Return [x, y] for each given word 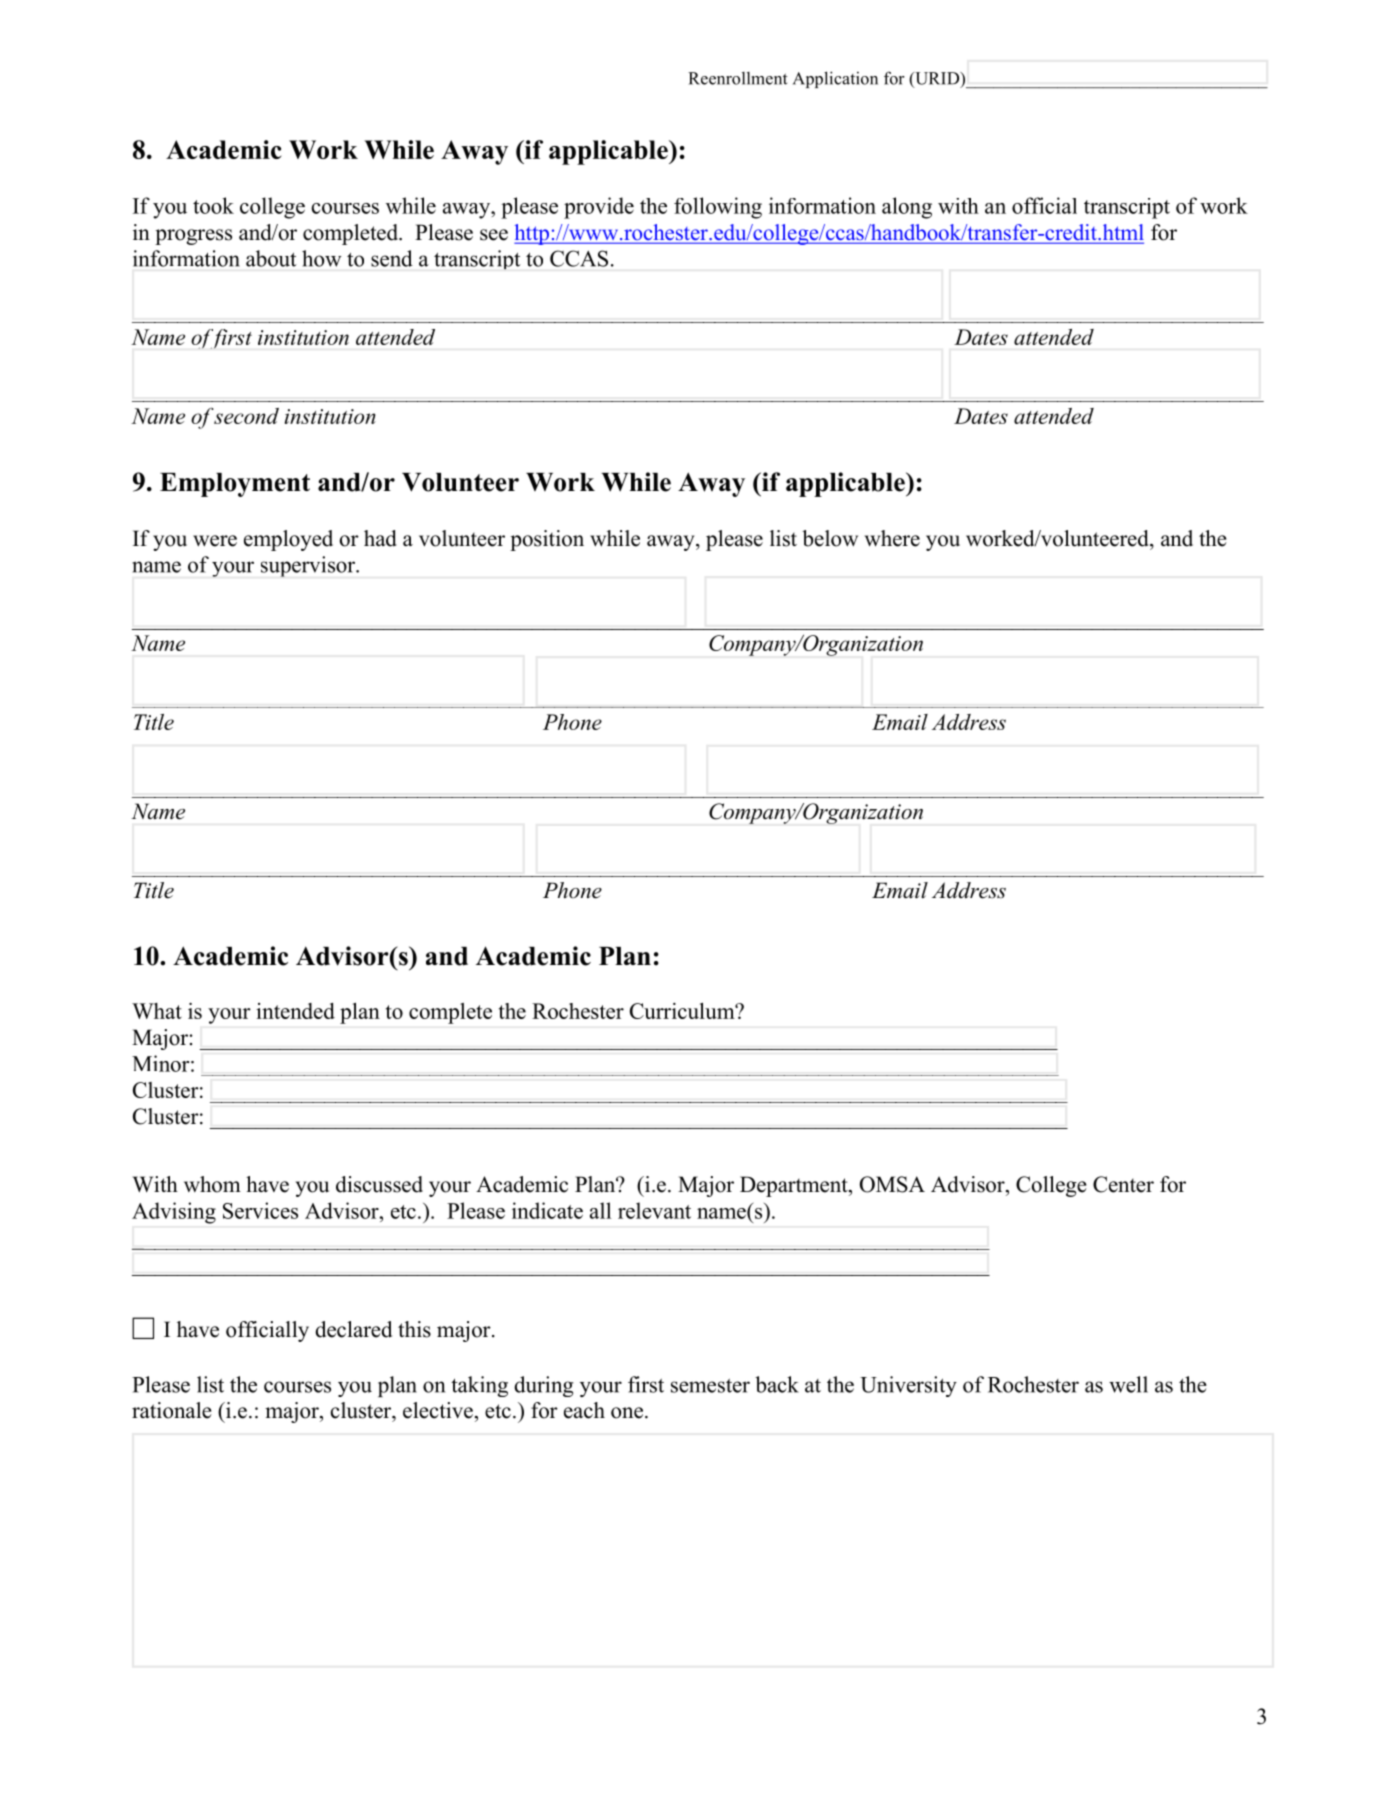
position [547, 540]
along [907, 208]
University [908, 1386]
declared [353, 1329]
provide [599, 208]
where [892, 538]
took [213, 205]
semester [710, 1386]
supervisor [309, 566]
